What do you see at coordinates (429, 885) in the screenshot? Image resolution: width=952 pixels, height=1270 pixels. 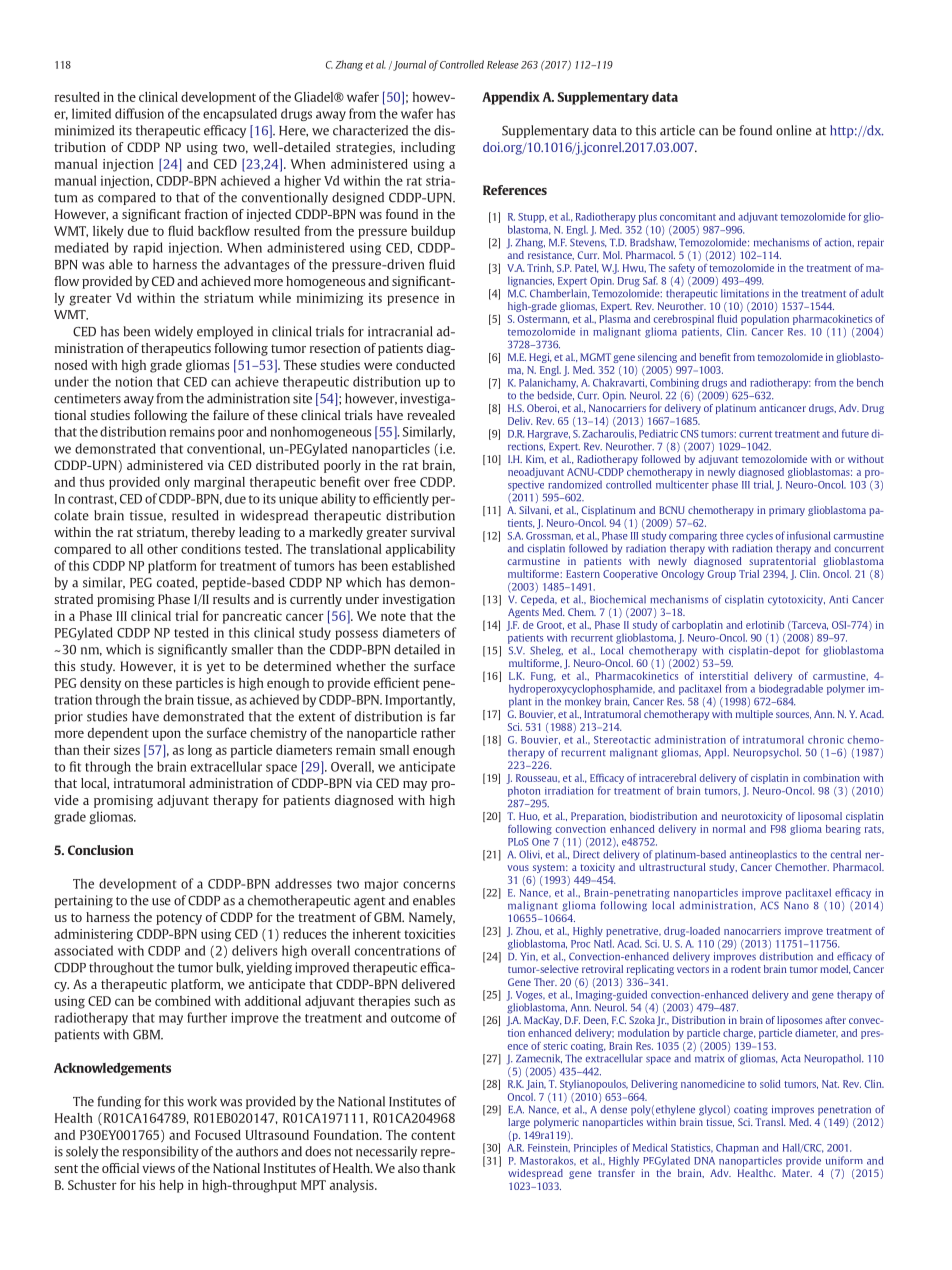 I see `concerns` at bounding box center [429, 885].
